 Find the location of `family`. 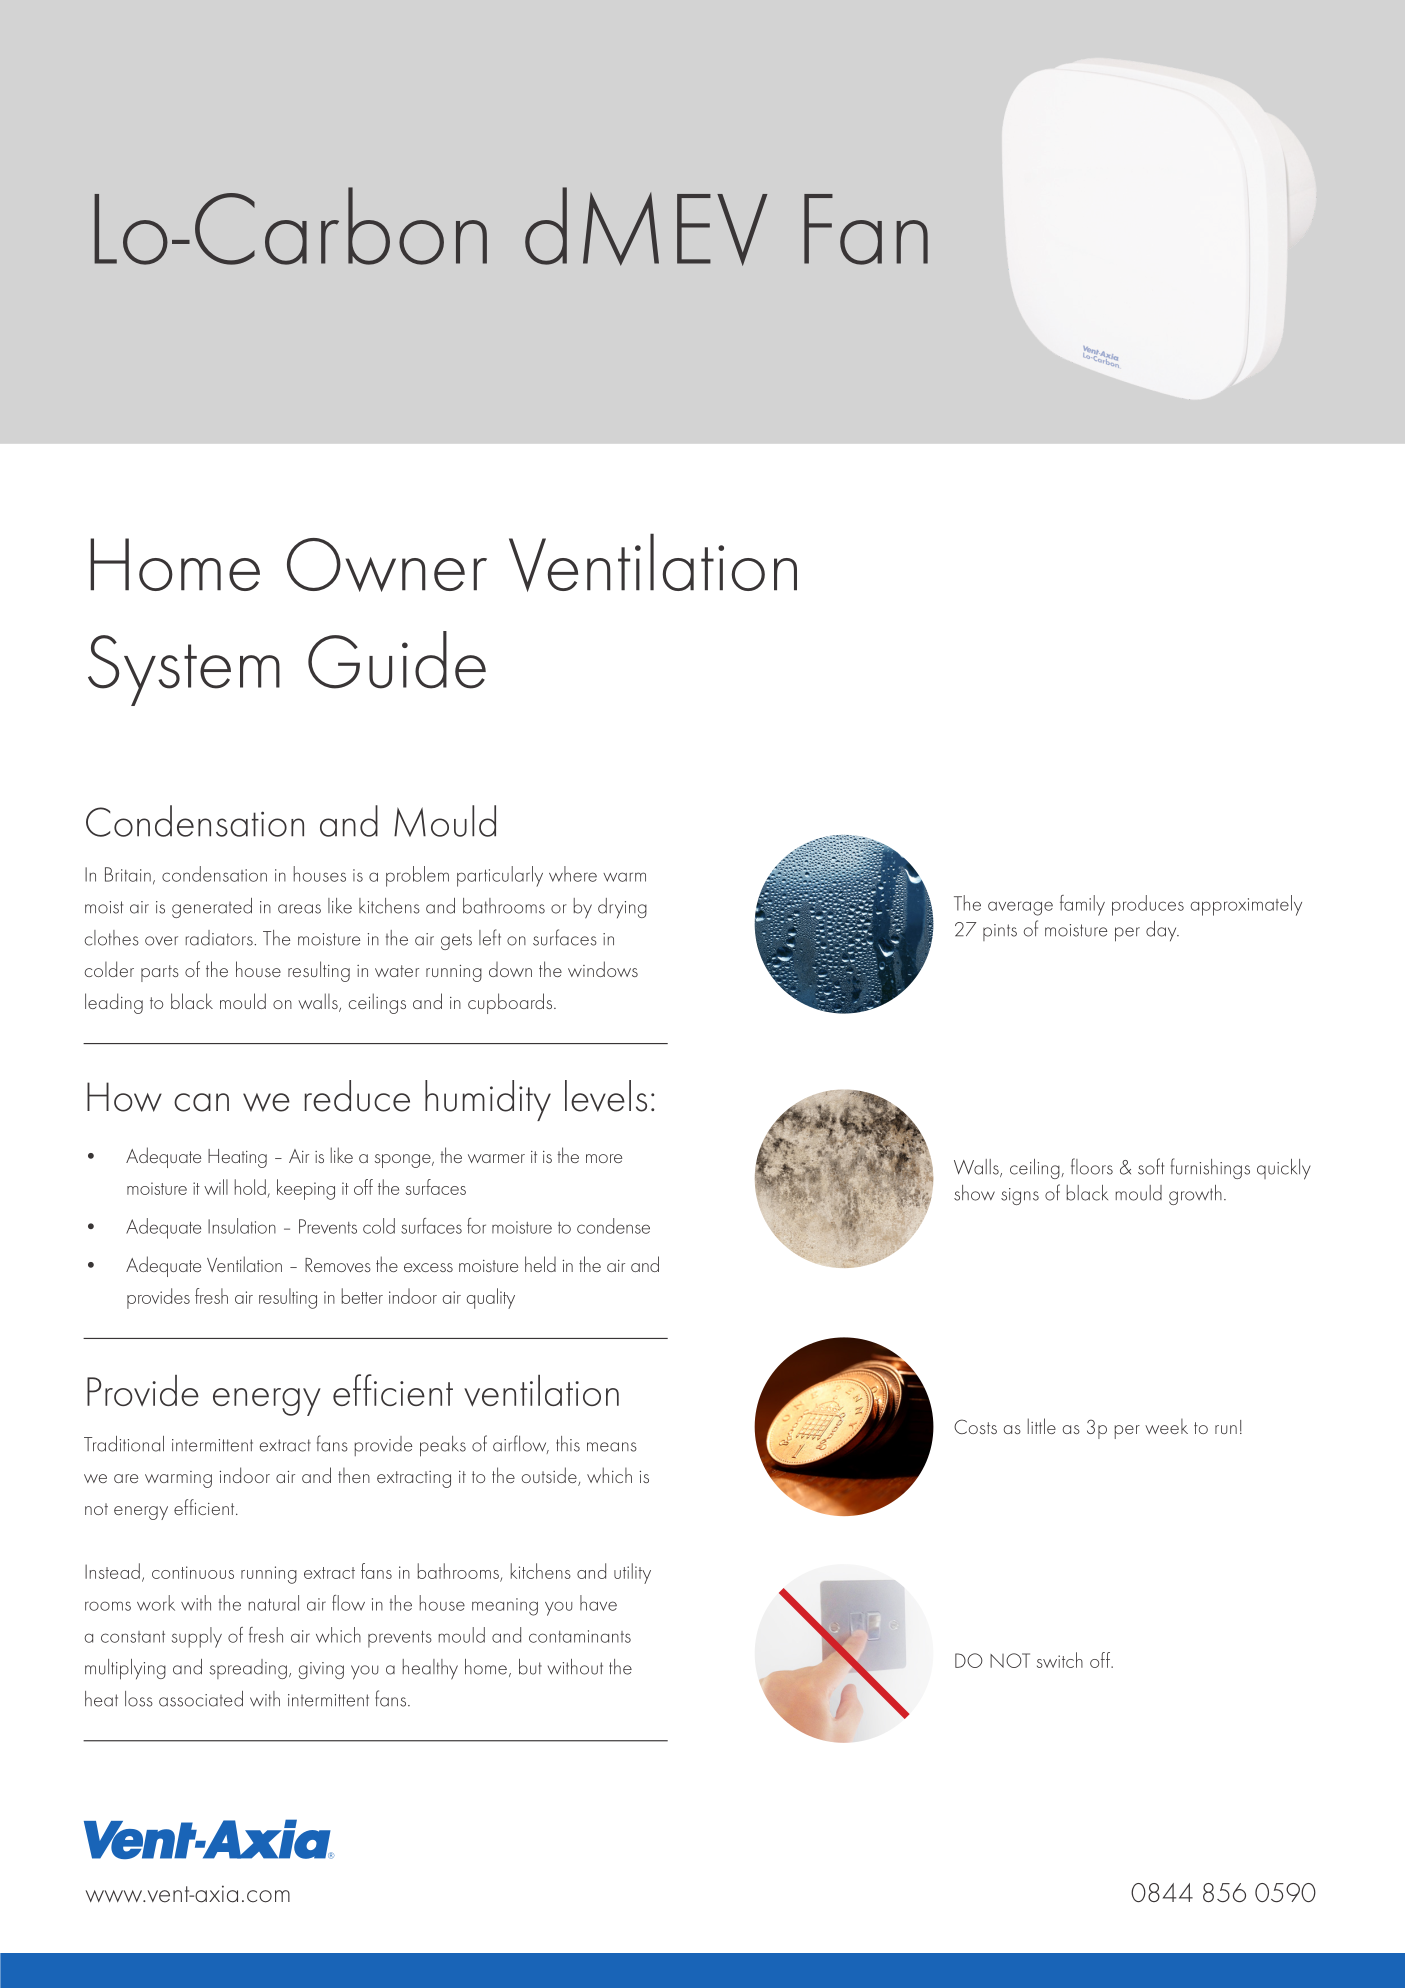

family is located at coordinates (1082, 905).
